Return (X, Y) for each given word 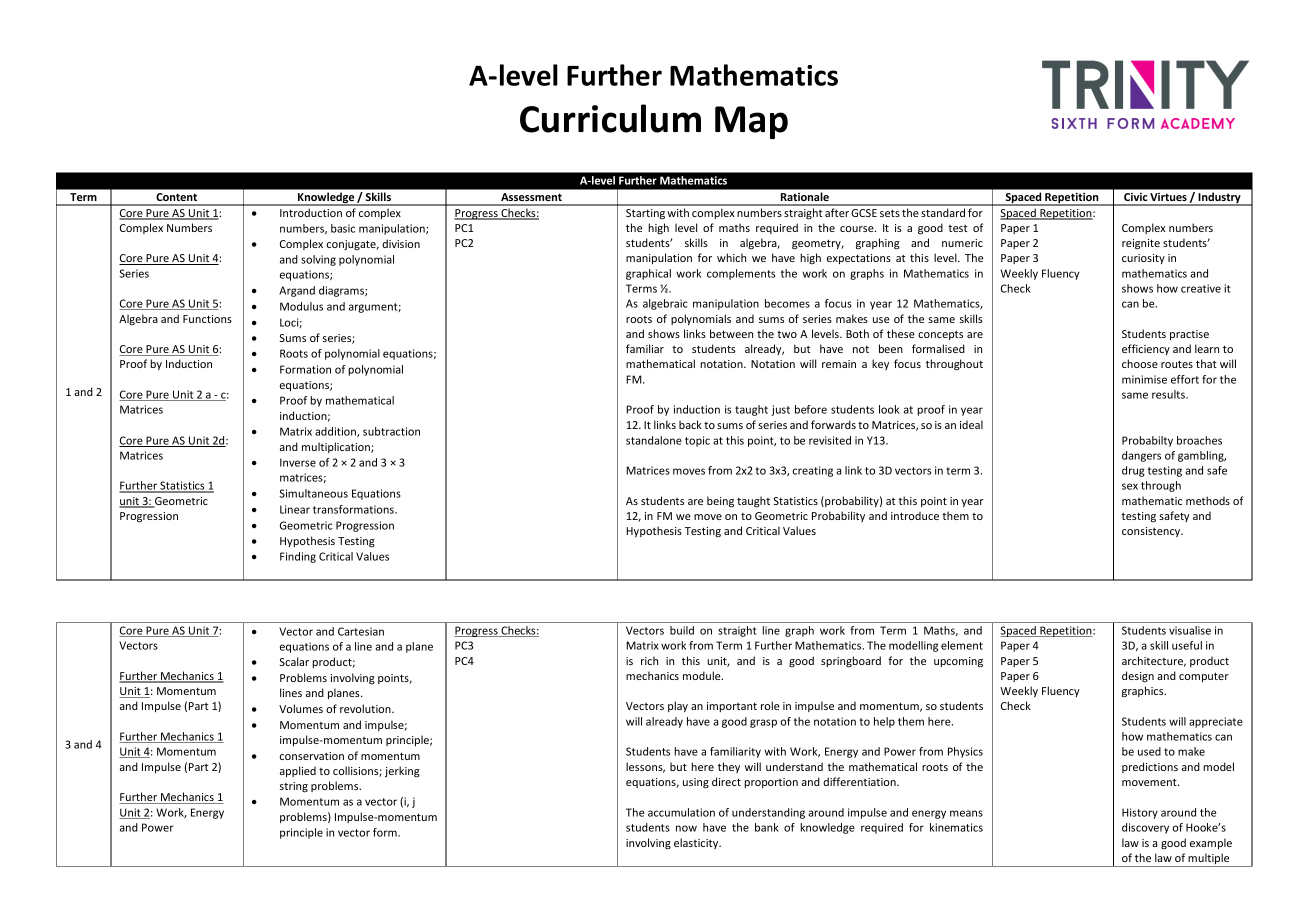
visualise (1190, 630)
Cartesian (361, 631)
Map (751, 122)
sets (890, 213)
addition (336, 432)
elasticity (697, 843)
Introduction (311, 212)
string (294, 787)
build (682, 630)
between (731, 333)
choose (1140, 363)
